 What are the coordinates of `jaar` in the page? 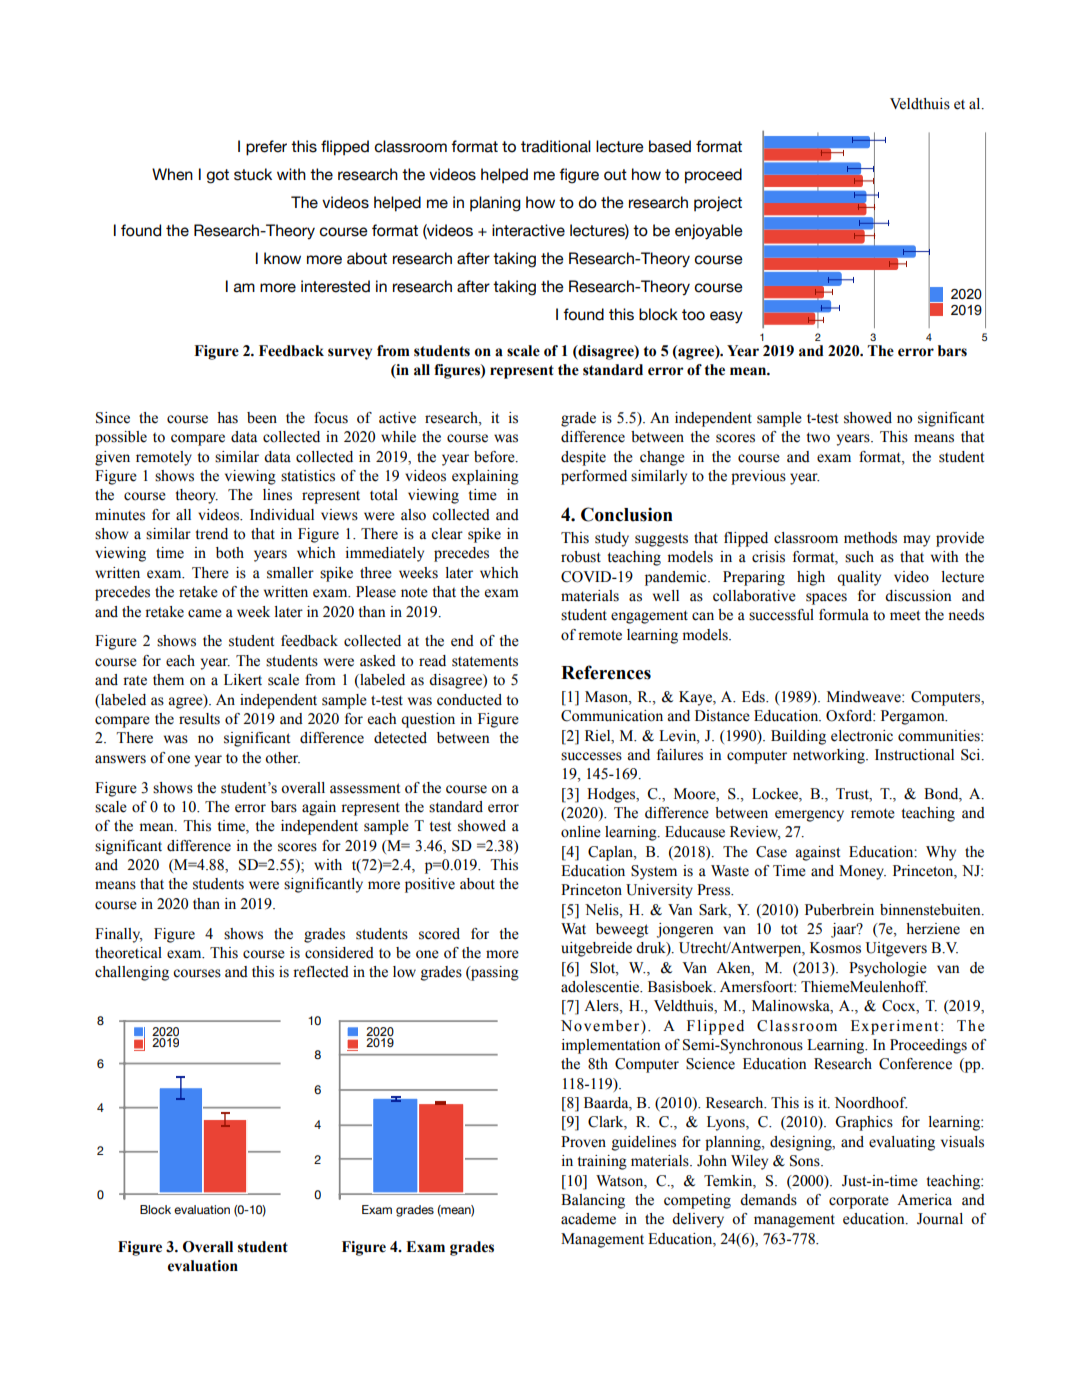 It's located at (845, 930).
